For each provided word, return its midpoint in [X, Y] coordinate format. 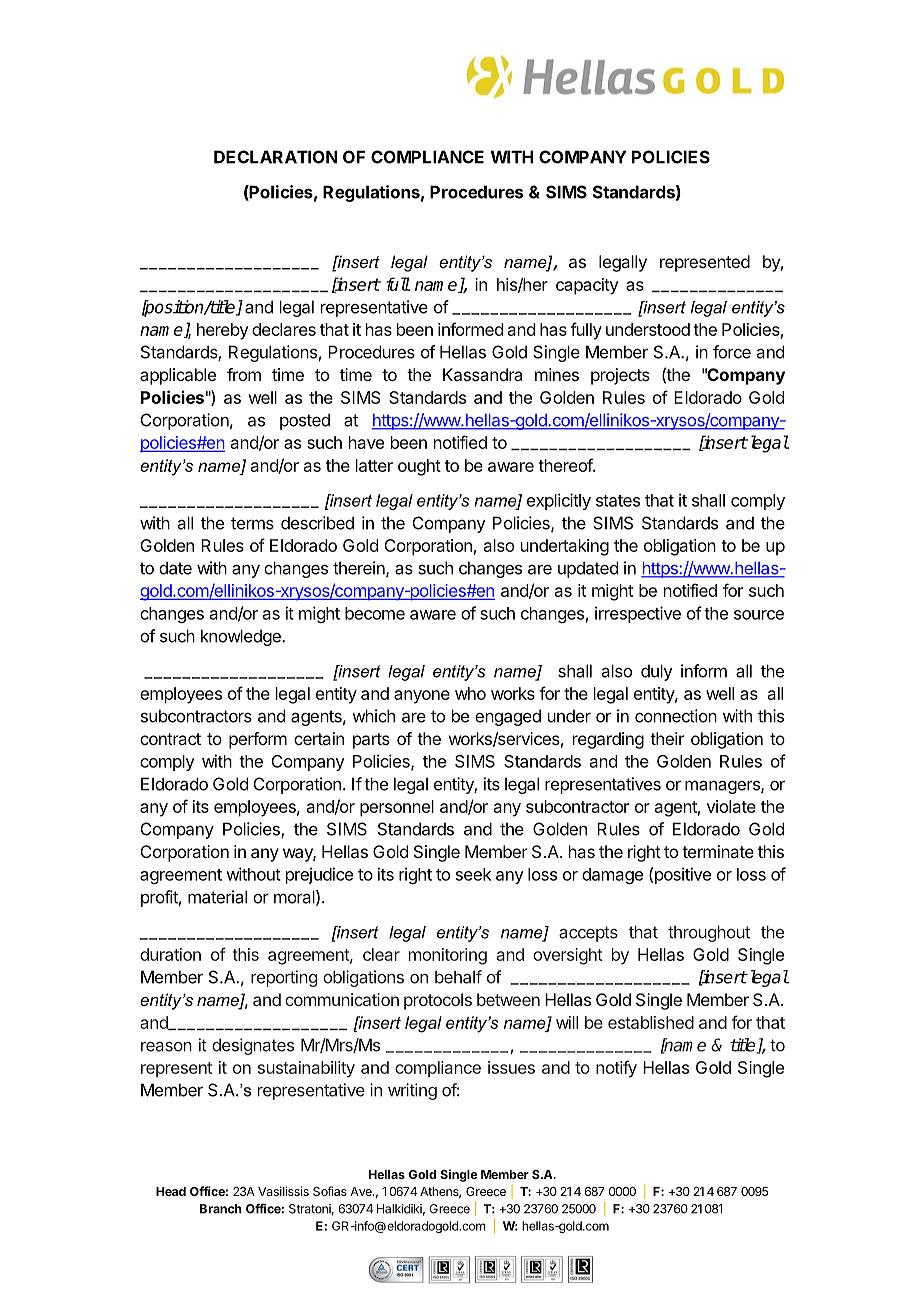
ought [419, 467]
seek [473, 874]
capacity [587, 286]
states [618, 501]
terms [252, 523]
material [217, 897]
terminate [718, 851]
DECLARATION [275, 157]
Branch [221, 1209]
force [732, 352]
